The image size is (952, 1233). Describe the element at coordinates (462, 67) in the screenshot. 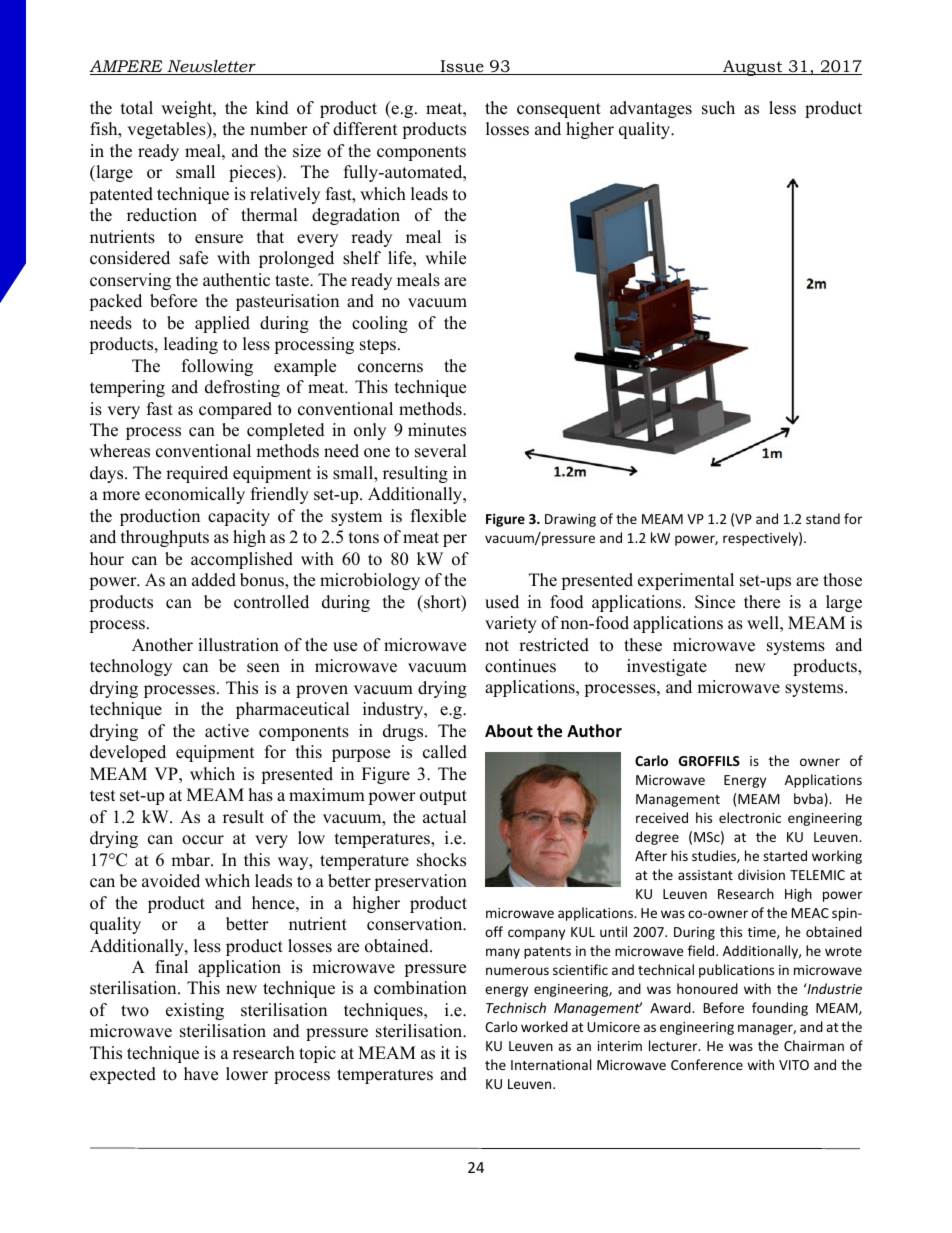

I see `Issue` at that location.
